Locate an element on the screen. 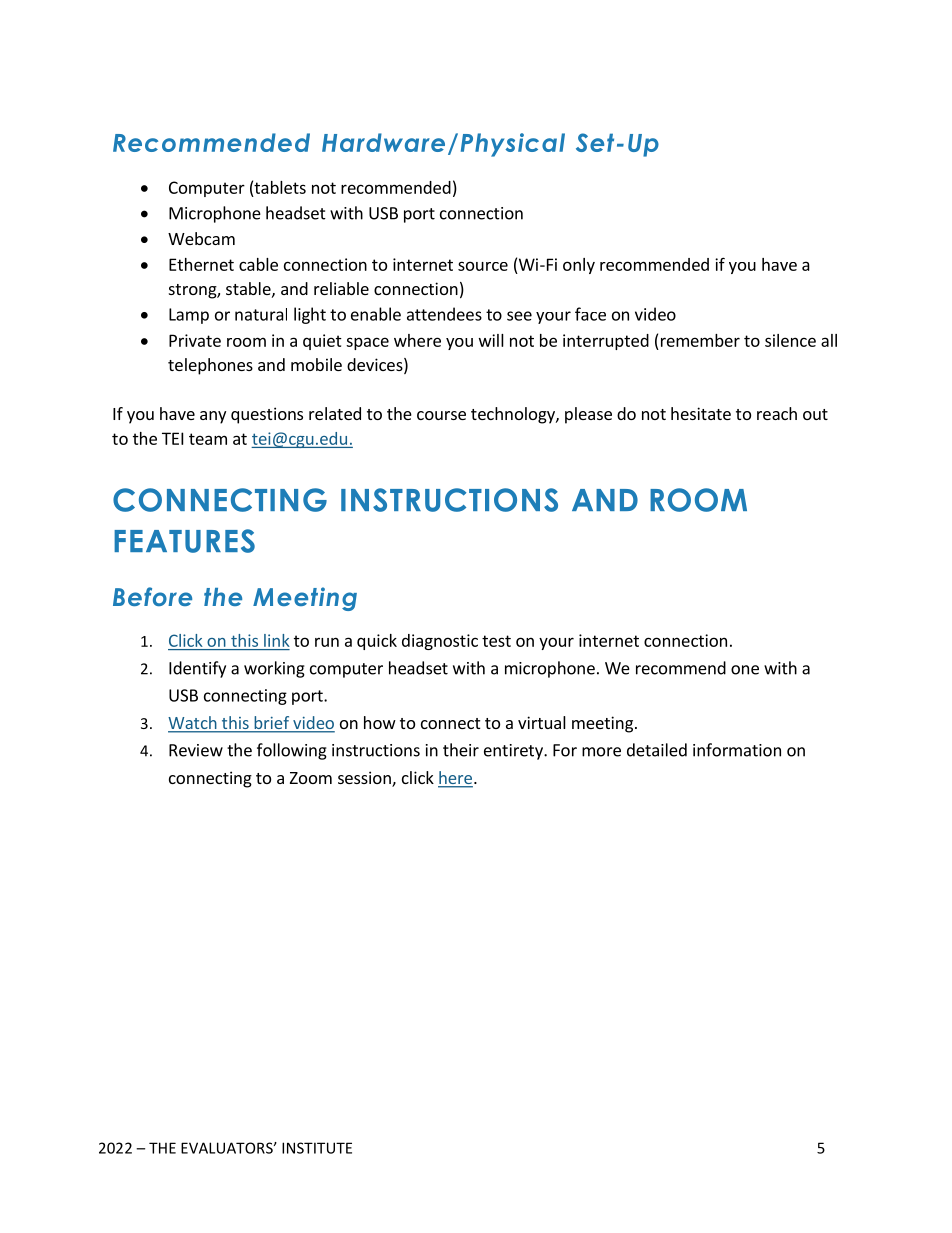  silence is located at coordinates (790, 340).
